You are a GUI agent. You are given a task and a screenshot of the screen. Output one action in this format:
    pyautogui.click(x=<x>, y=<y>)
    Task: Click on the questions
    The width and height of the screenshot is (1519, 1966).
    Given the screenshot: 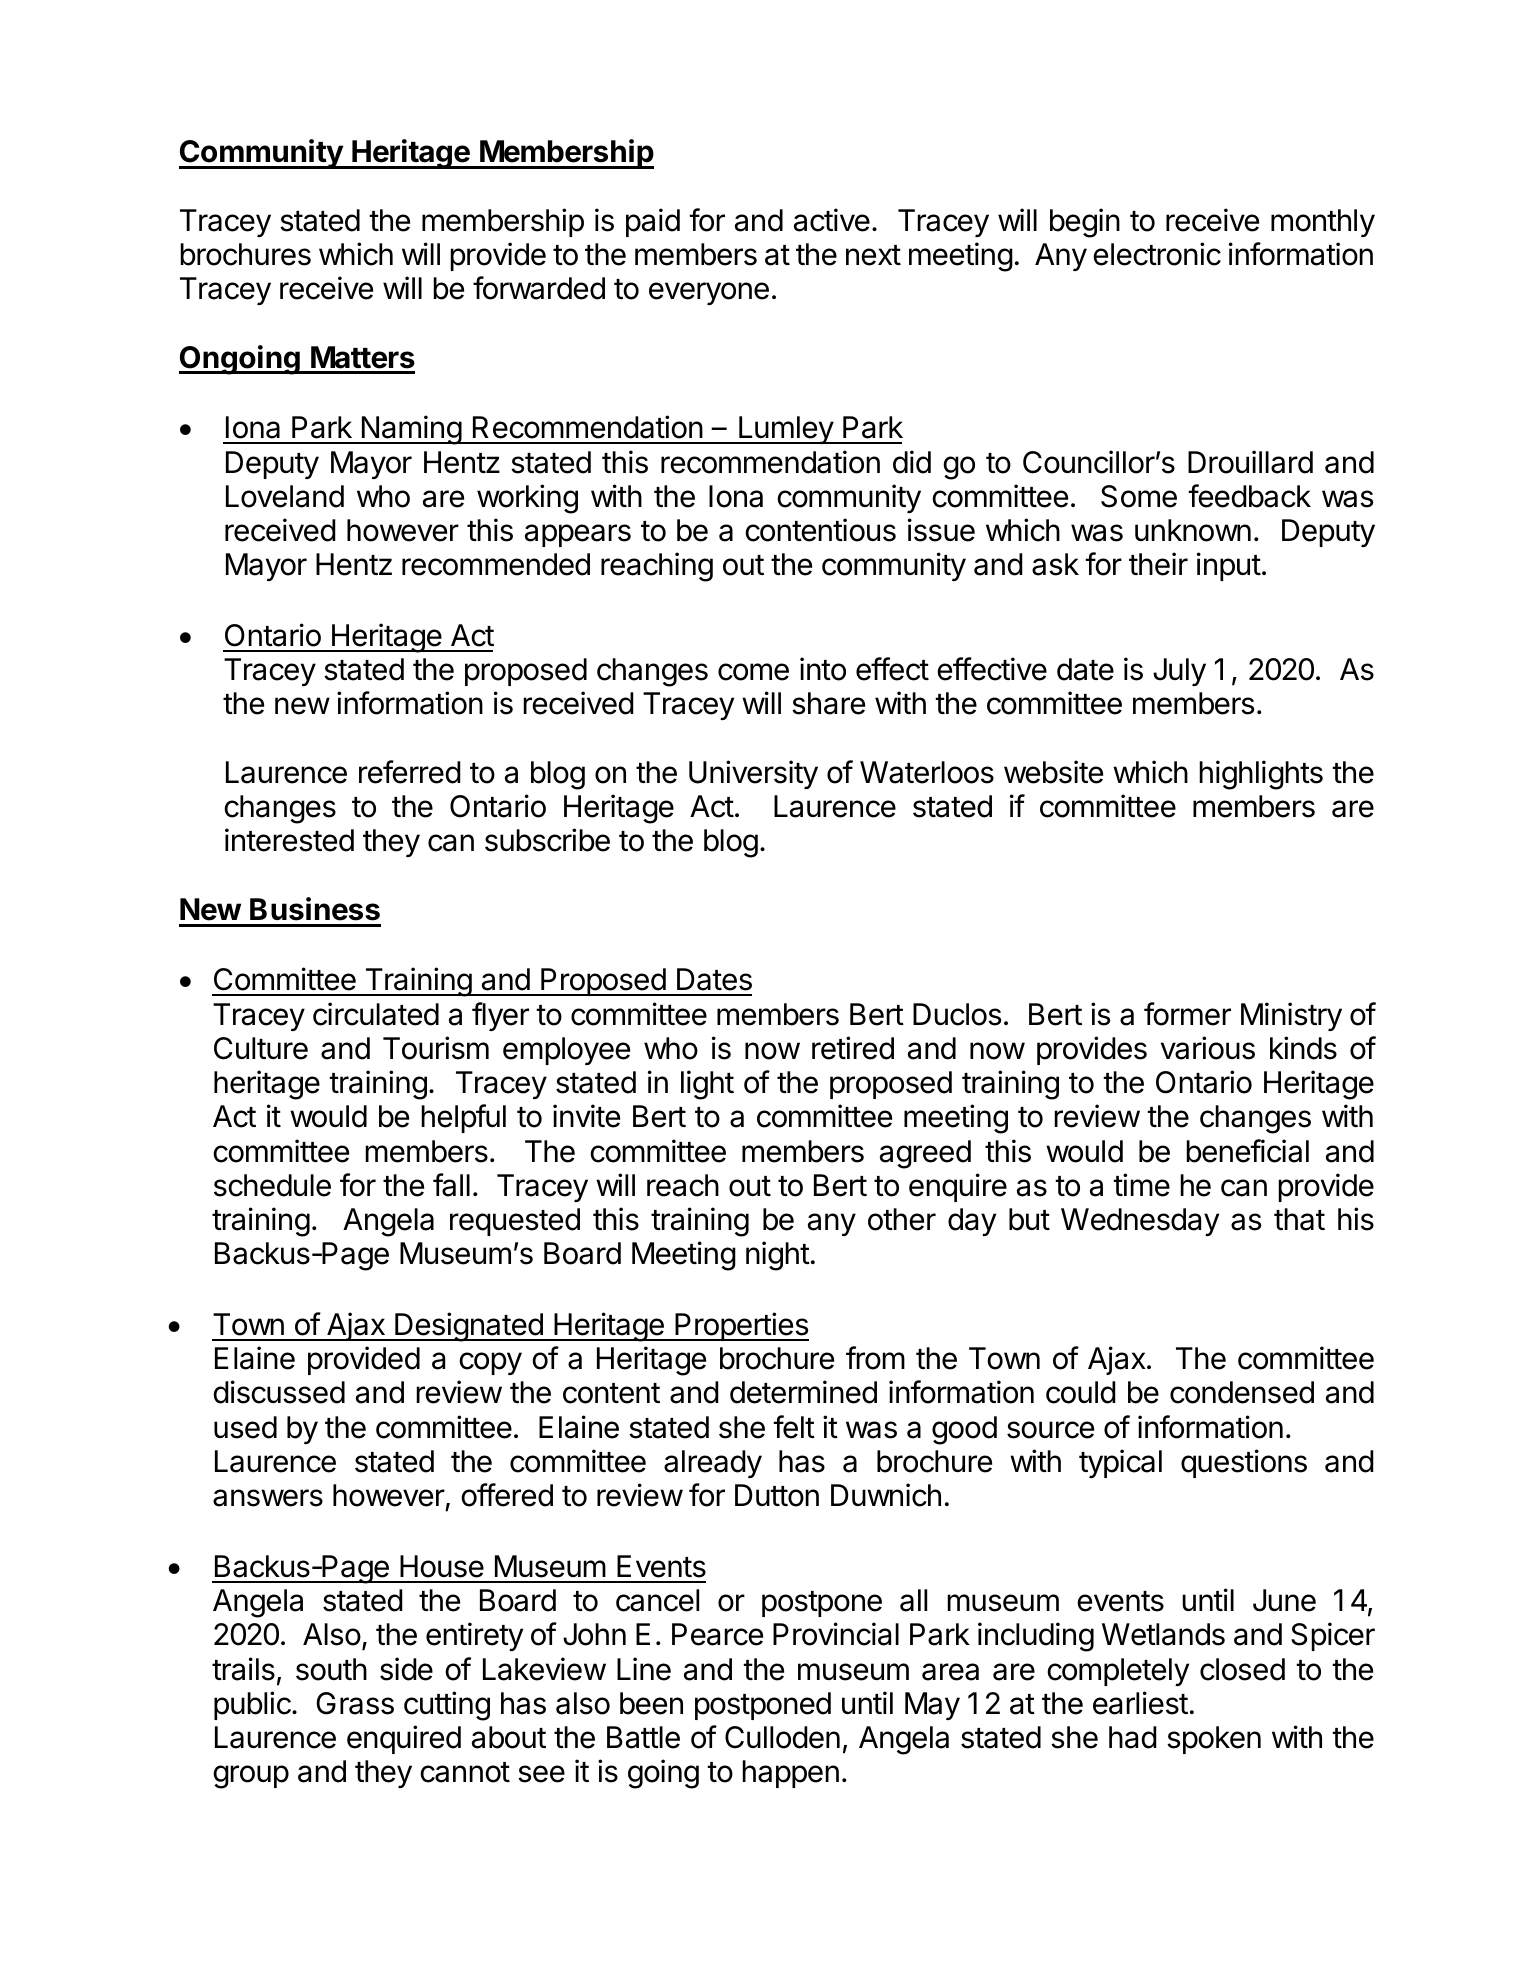 What is the action you would take?
    pyautogui.click(x=1244, y=1463)
